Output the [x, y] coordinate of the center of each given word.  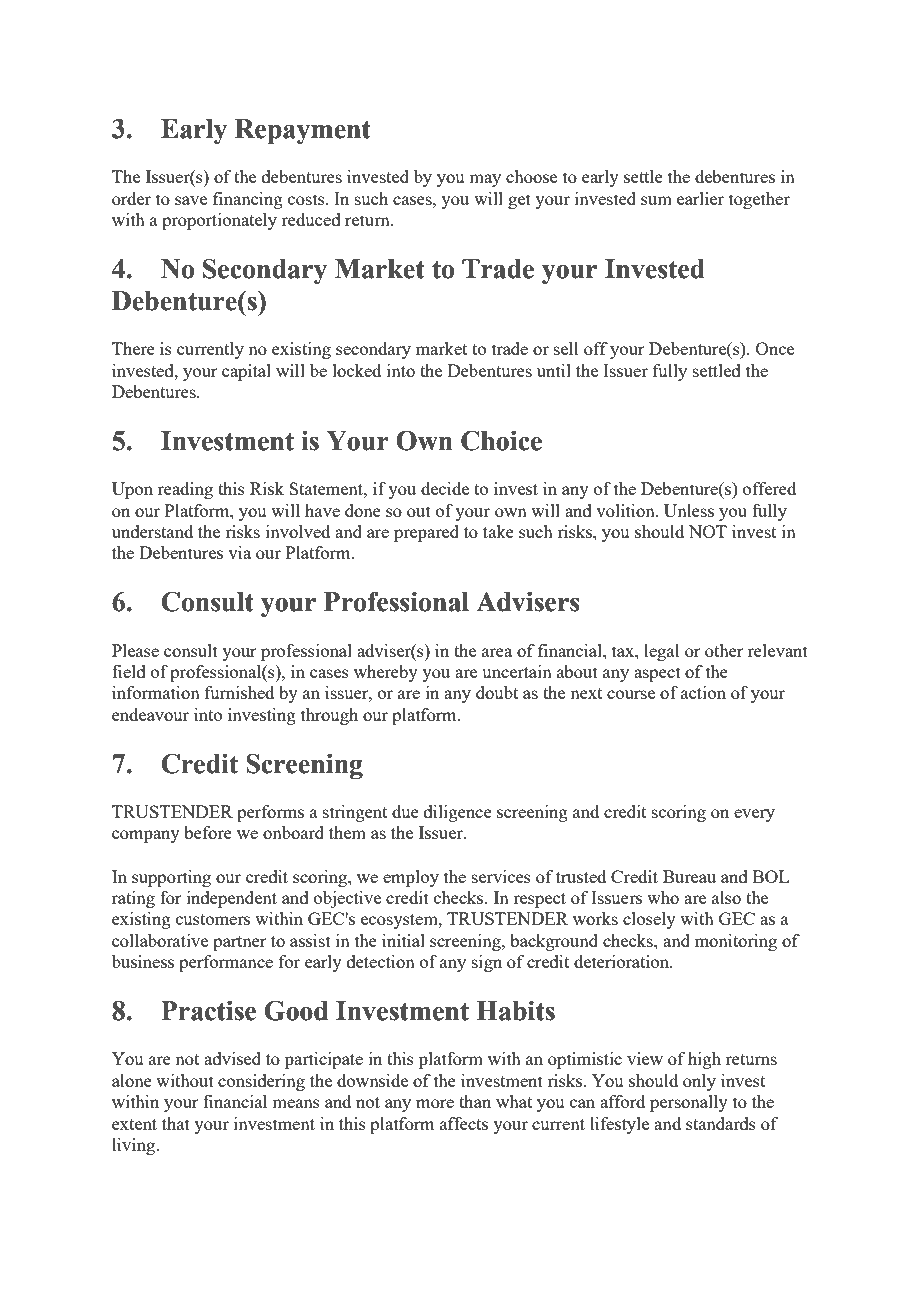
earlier [700, 198]
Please [135, 650]
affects [464, 1123]
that [176, 1123]
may [485, 180]
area [497, 652]
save [191, 200]
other [724, 650]
